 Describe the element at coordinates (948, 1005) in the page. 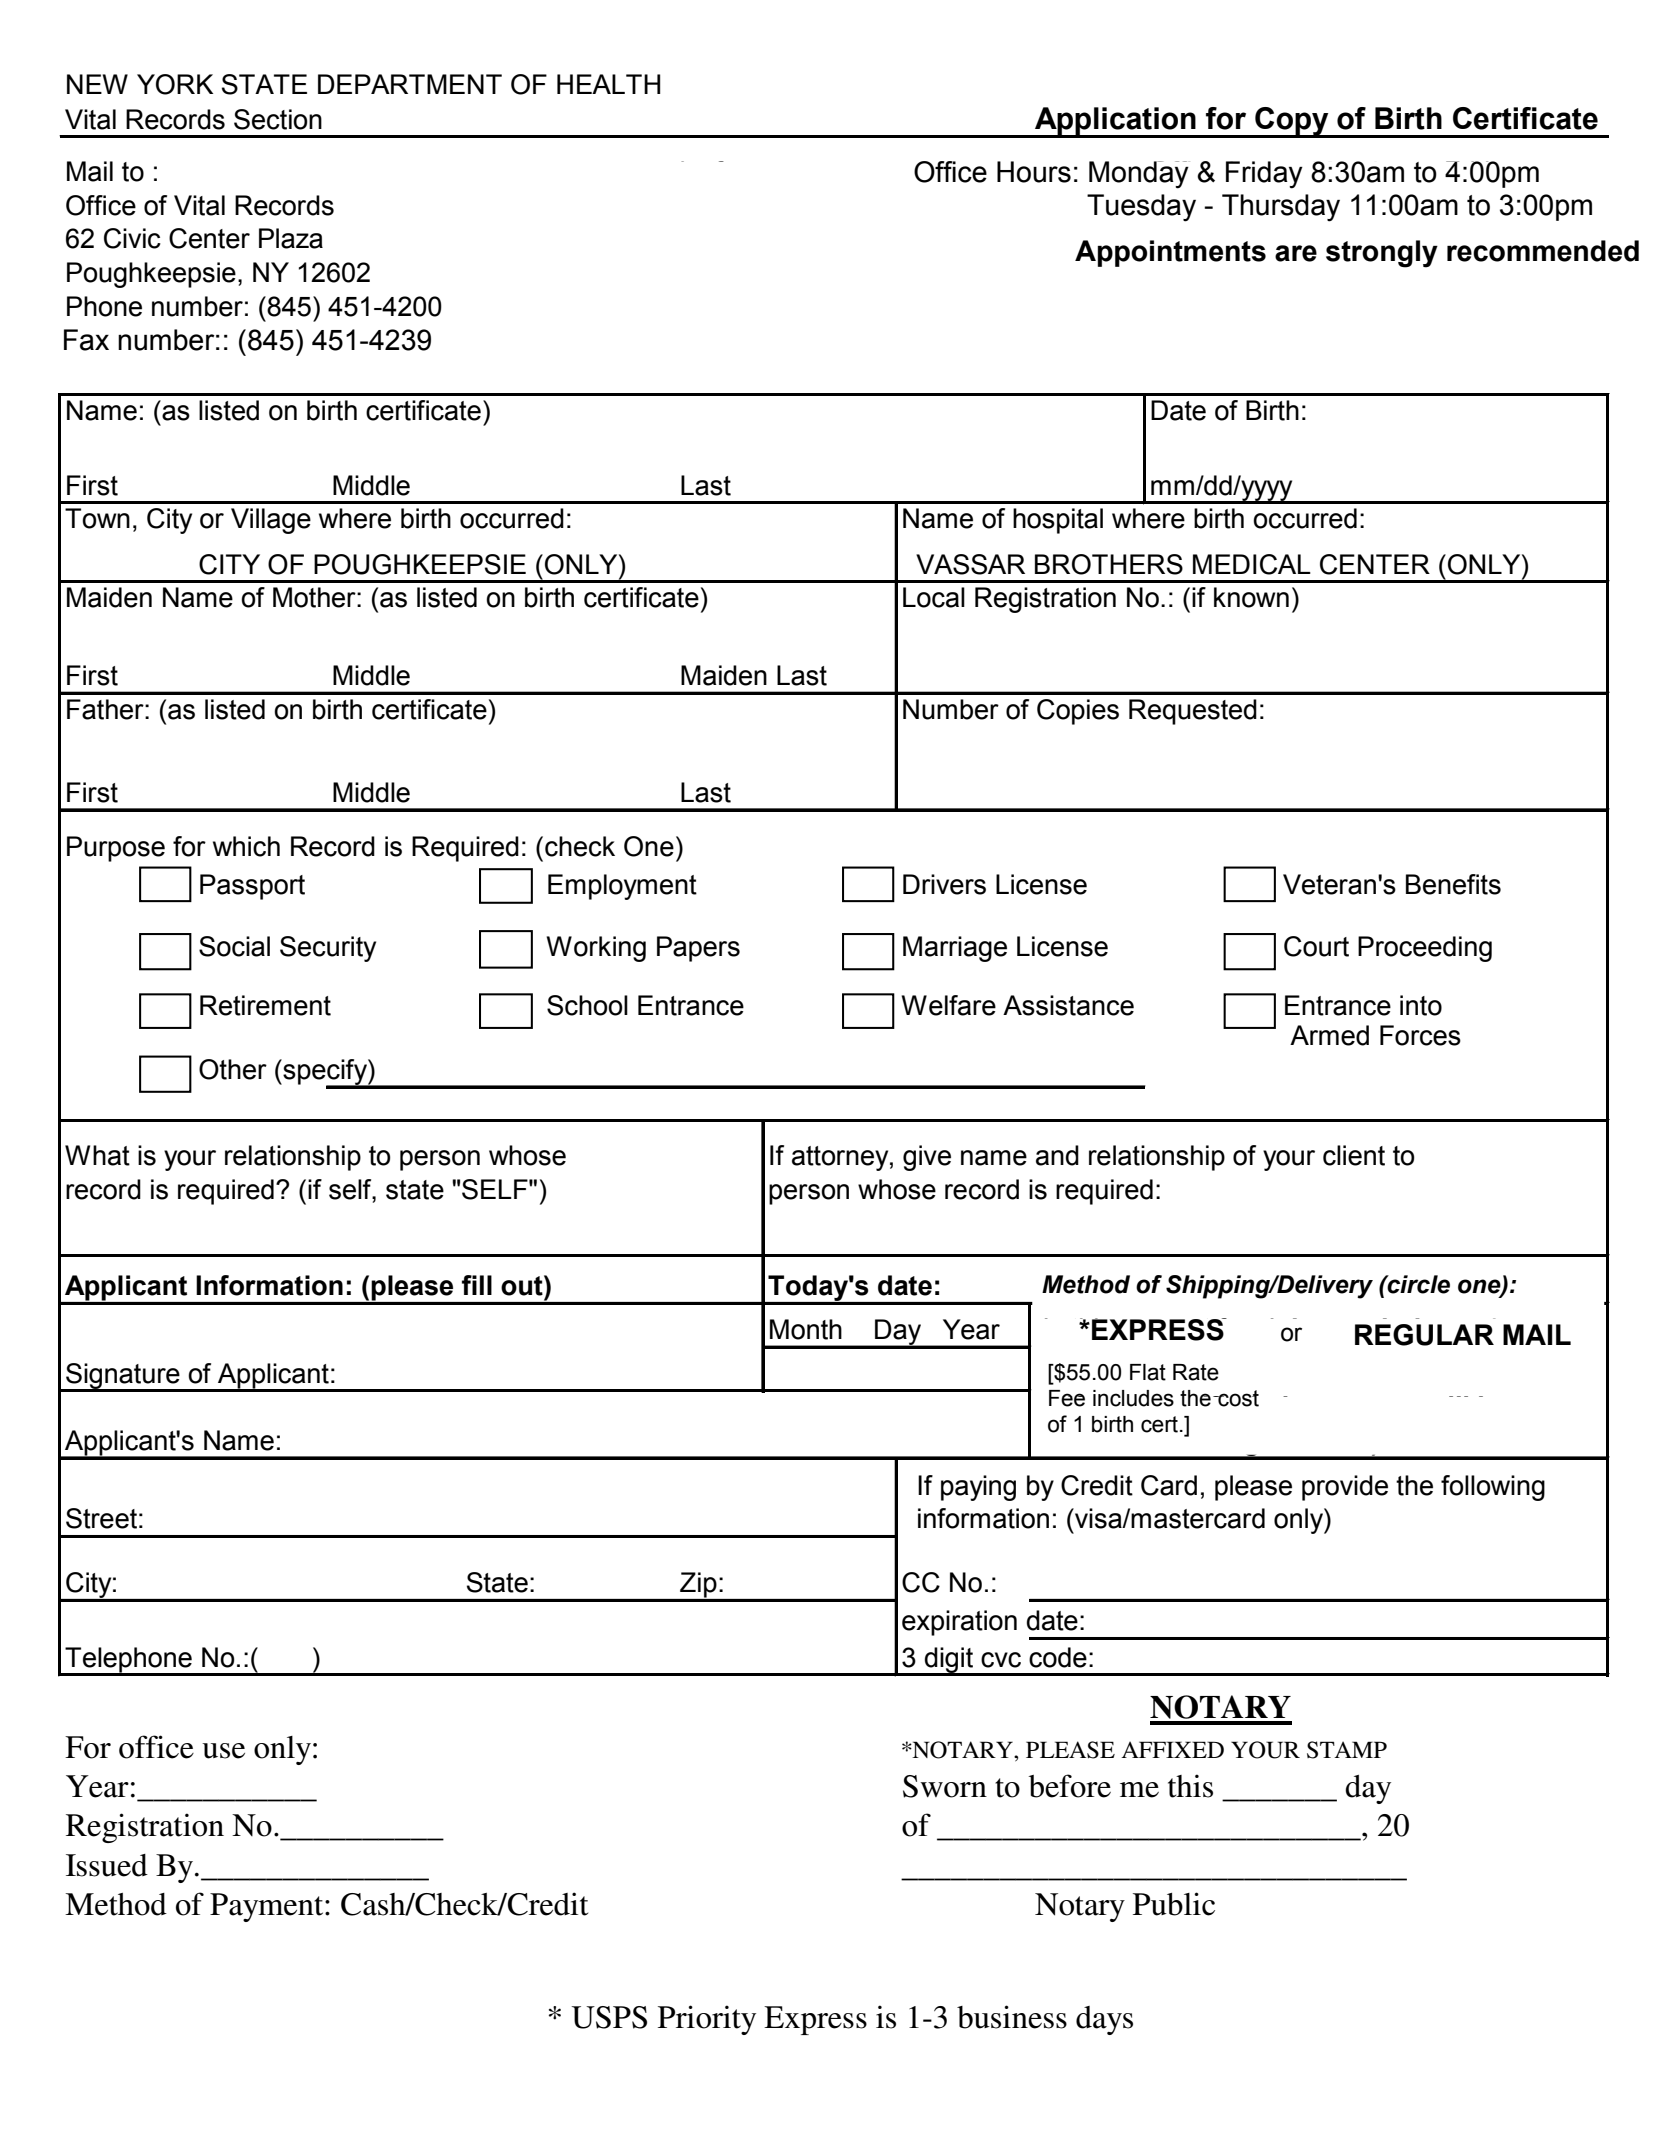

I see `Welfare` at that location.
